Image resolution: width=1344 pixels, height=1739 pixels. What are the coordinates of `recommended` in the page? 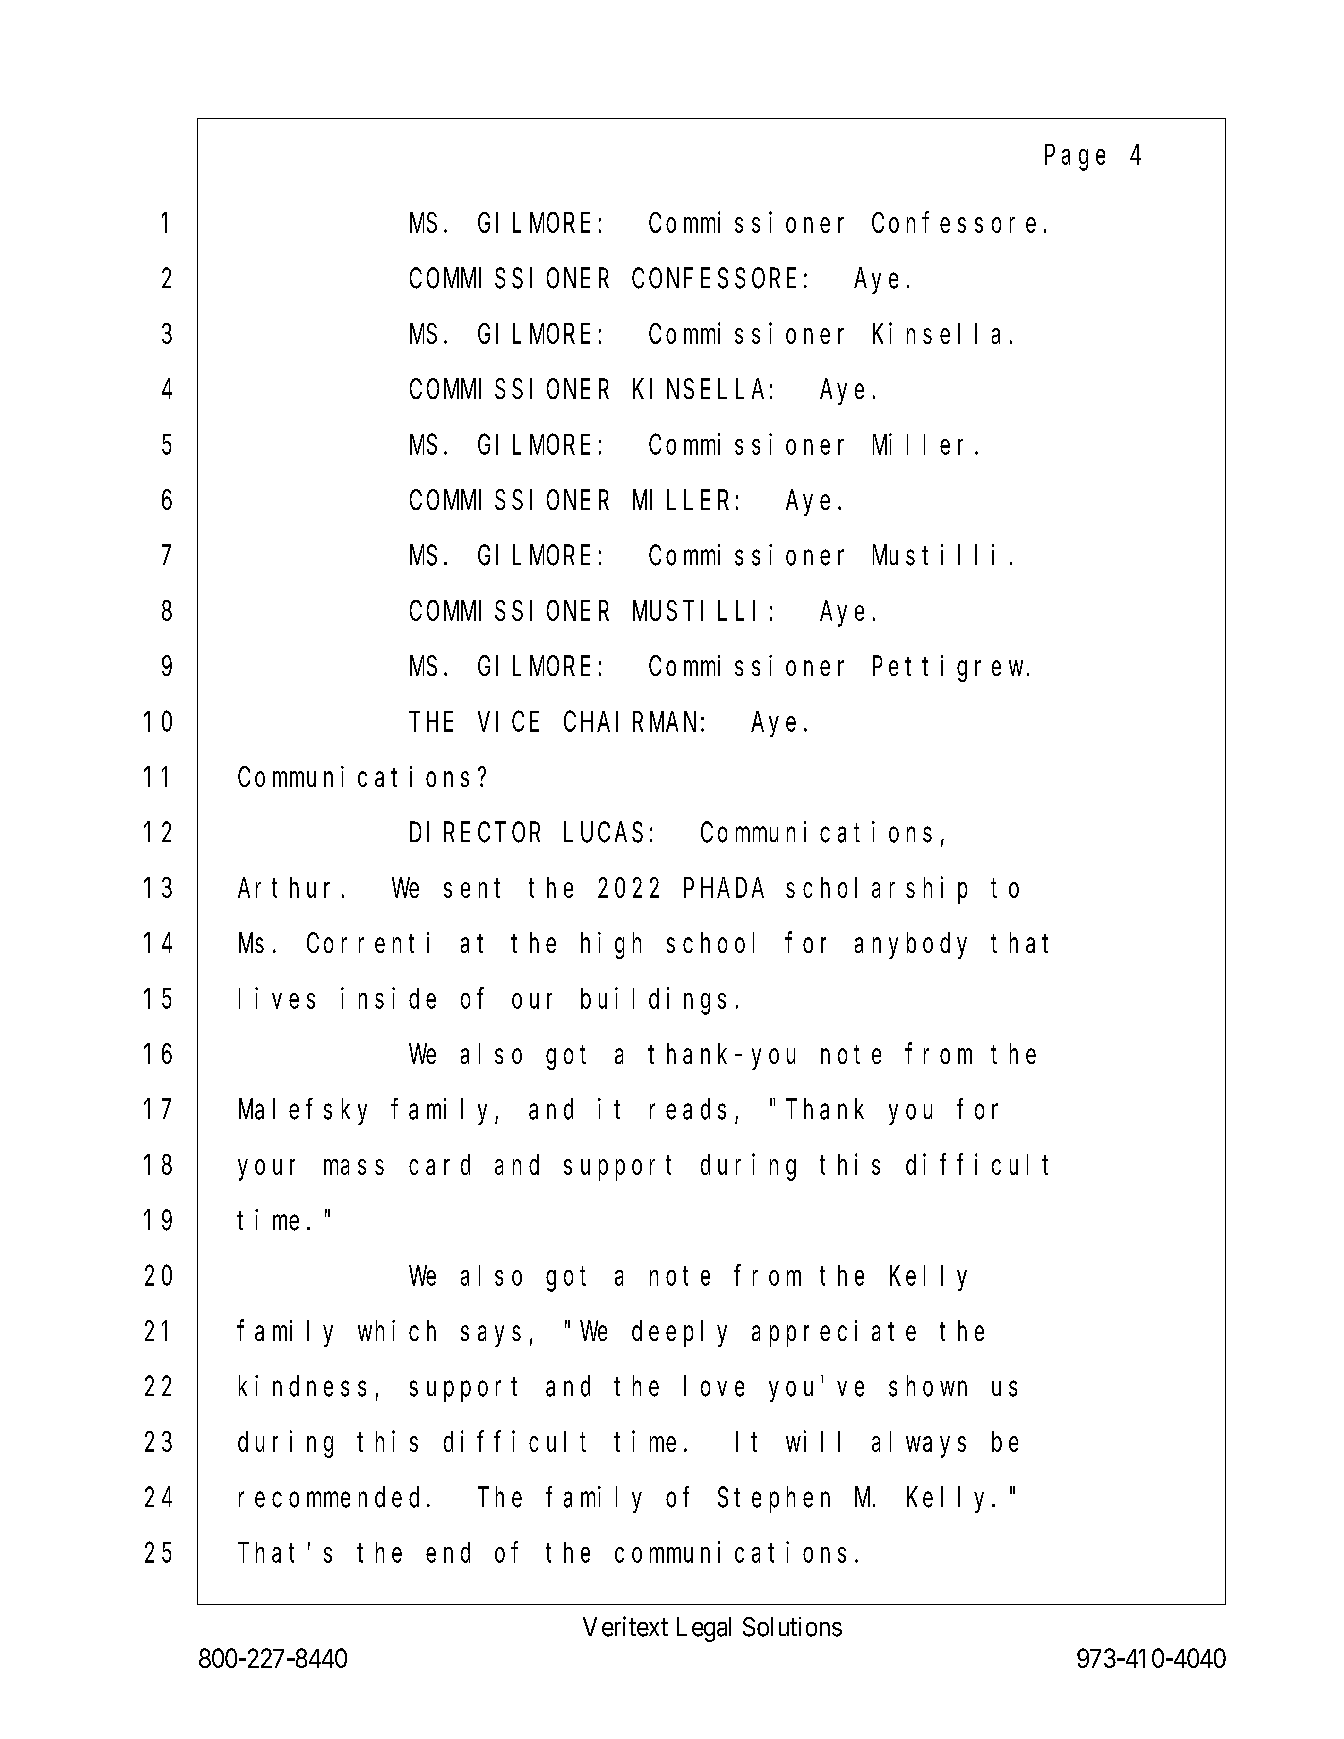 It's located at (329, 1497).
